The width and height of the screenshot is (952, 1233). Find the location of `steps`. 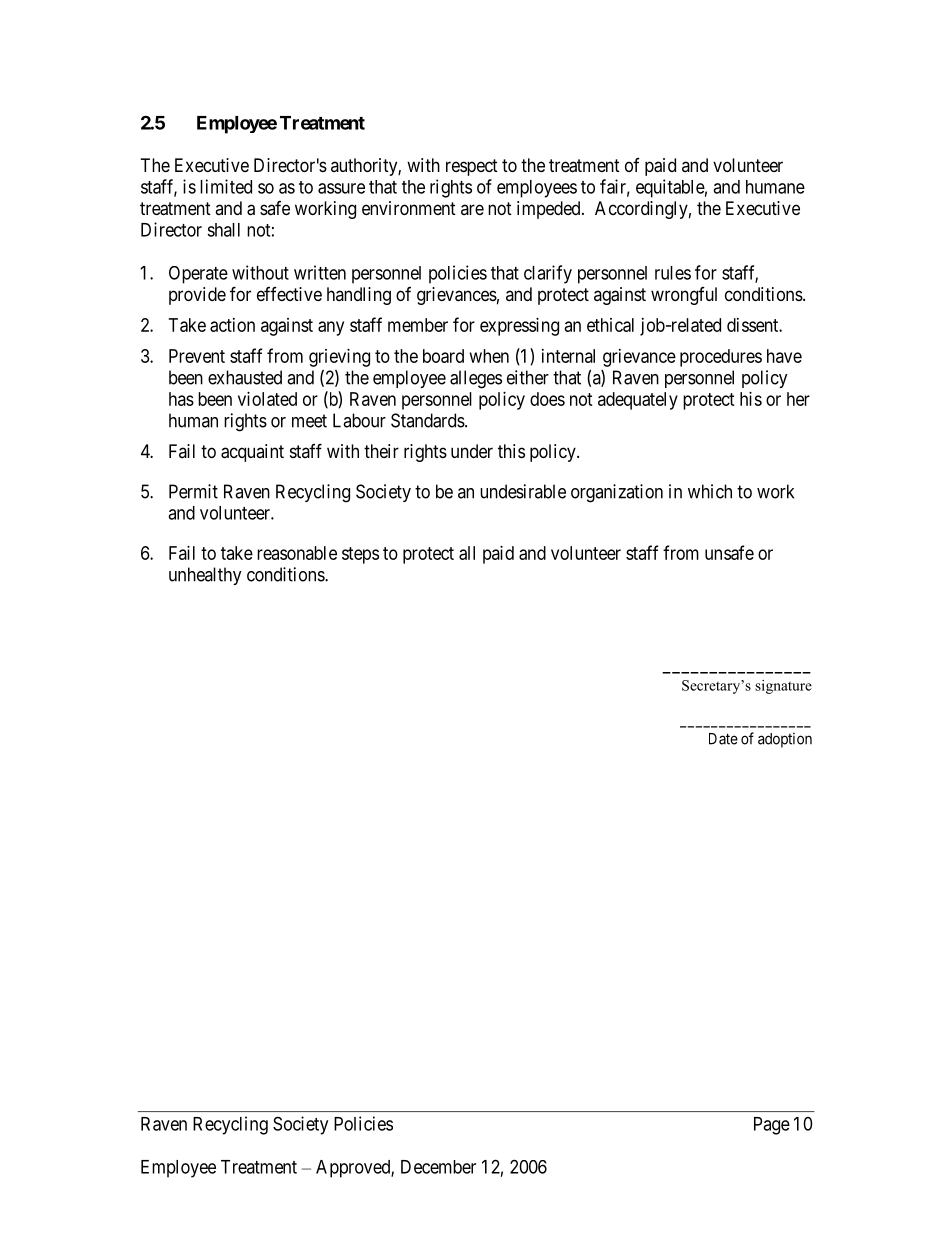

steps is located at coordinates (360, 555).
